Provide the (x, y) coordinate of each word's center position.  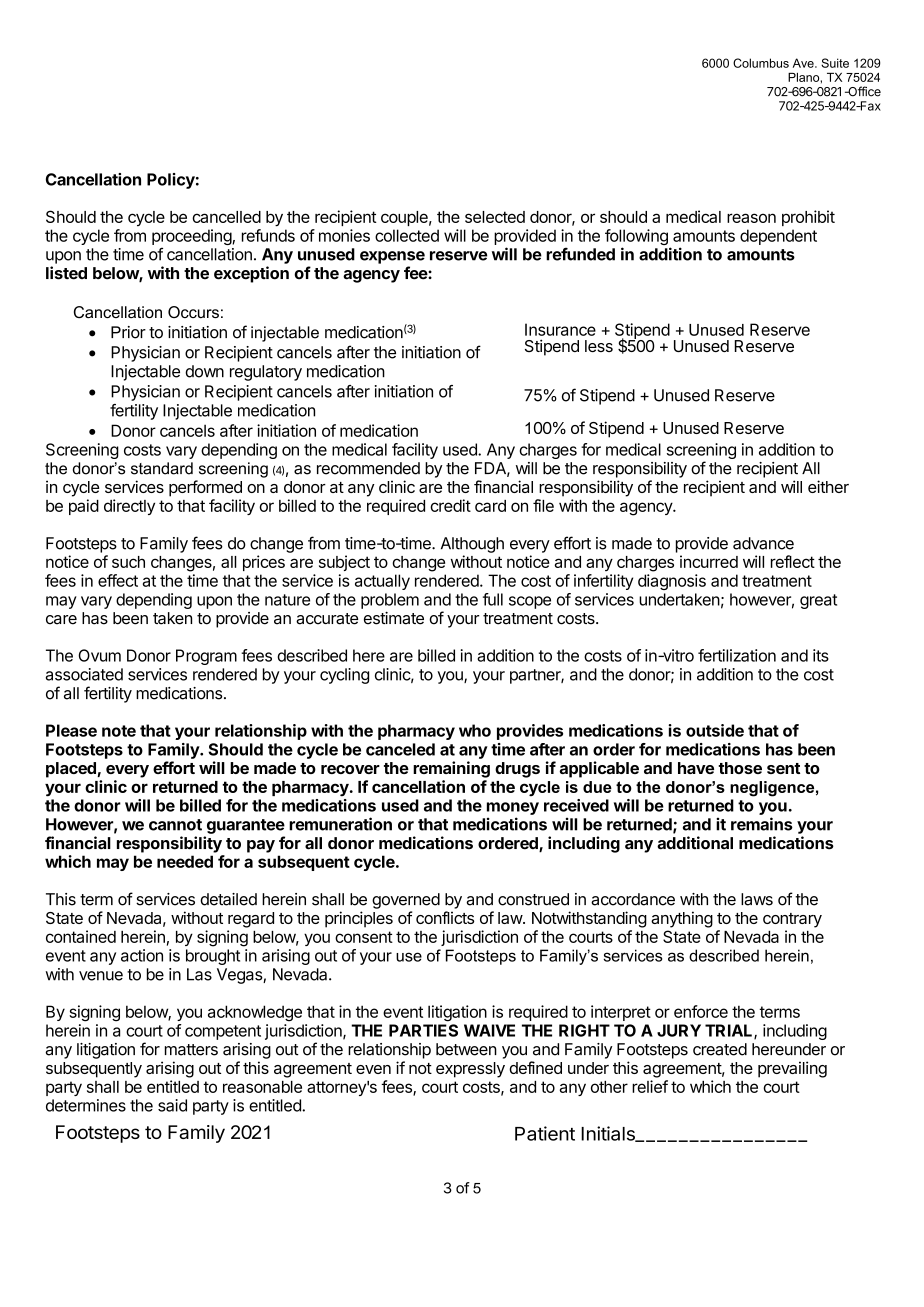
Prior (128, 332)
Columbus (761, 63)
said (172, 1105)
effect (118, 580)
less (599, 346)
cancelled (226, 217)
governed (406, 901)
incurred (709, 561)
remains (762, 824)
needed (185, 861)
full (493, 599)
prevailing (792, 1069)
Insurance (560, 329)
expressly (470, 1070)
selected (495, 217)
